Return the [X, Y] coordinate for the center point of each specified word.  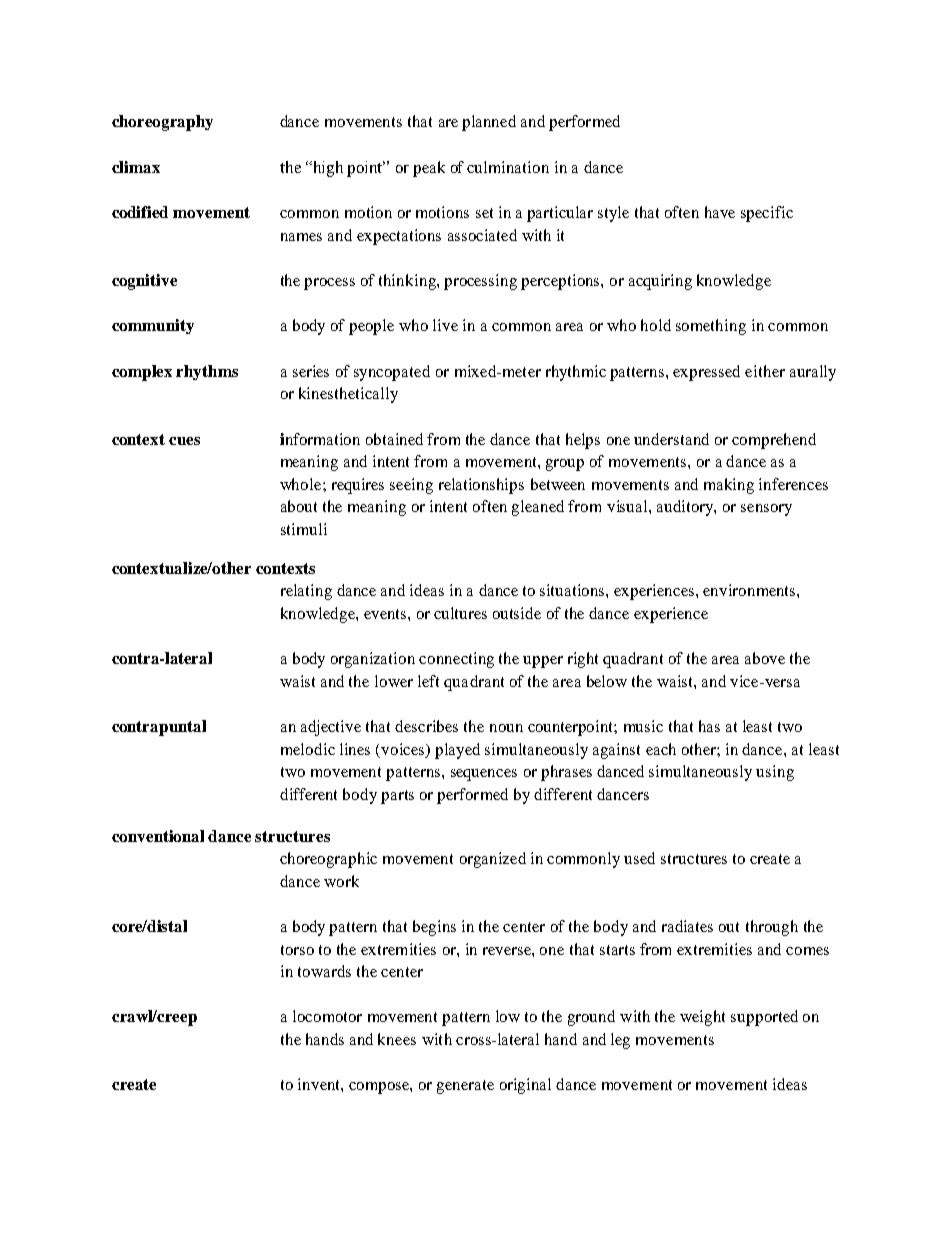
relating [306, 592]
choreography [162, 123]
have [720, 212]
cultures [460, 613]
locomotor [327, 1016]
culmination [508, 167]
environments [750, 590]
